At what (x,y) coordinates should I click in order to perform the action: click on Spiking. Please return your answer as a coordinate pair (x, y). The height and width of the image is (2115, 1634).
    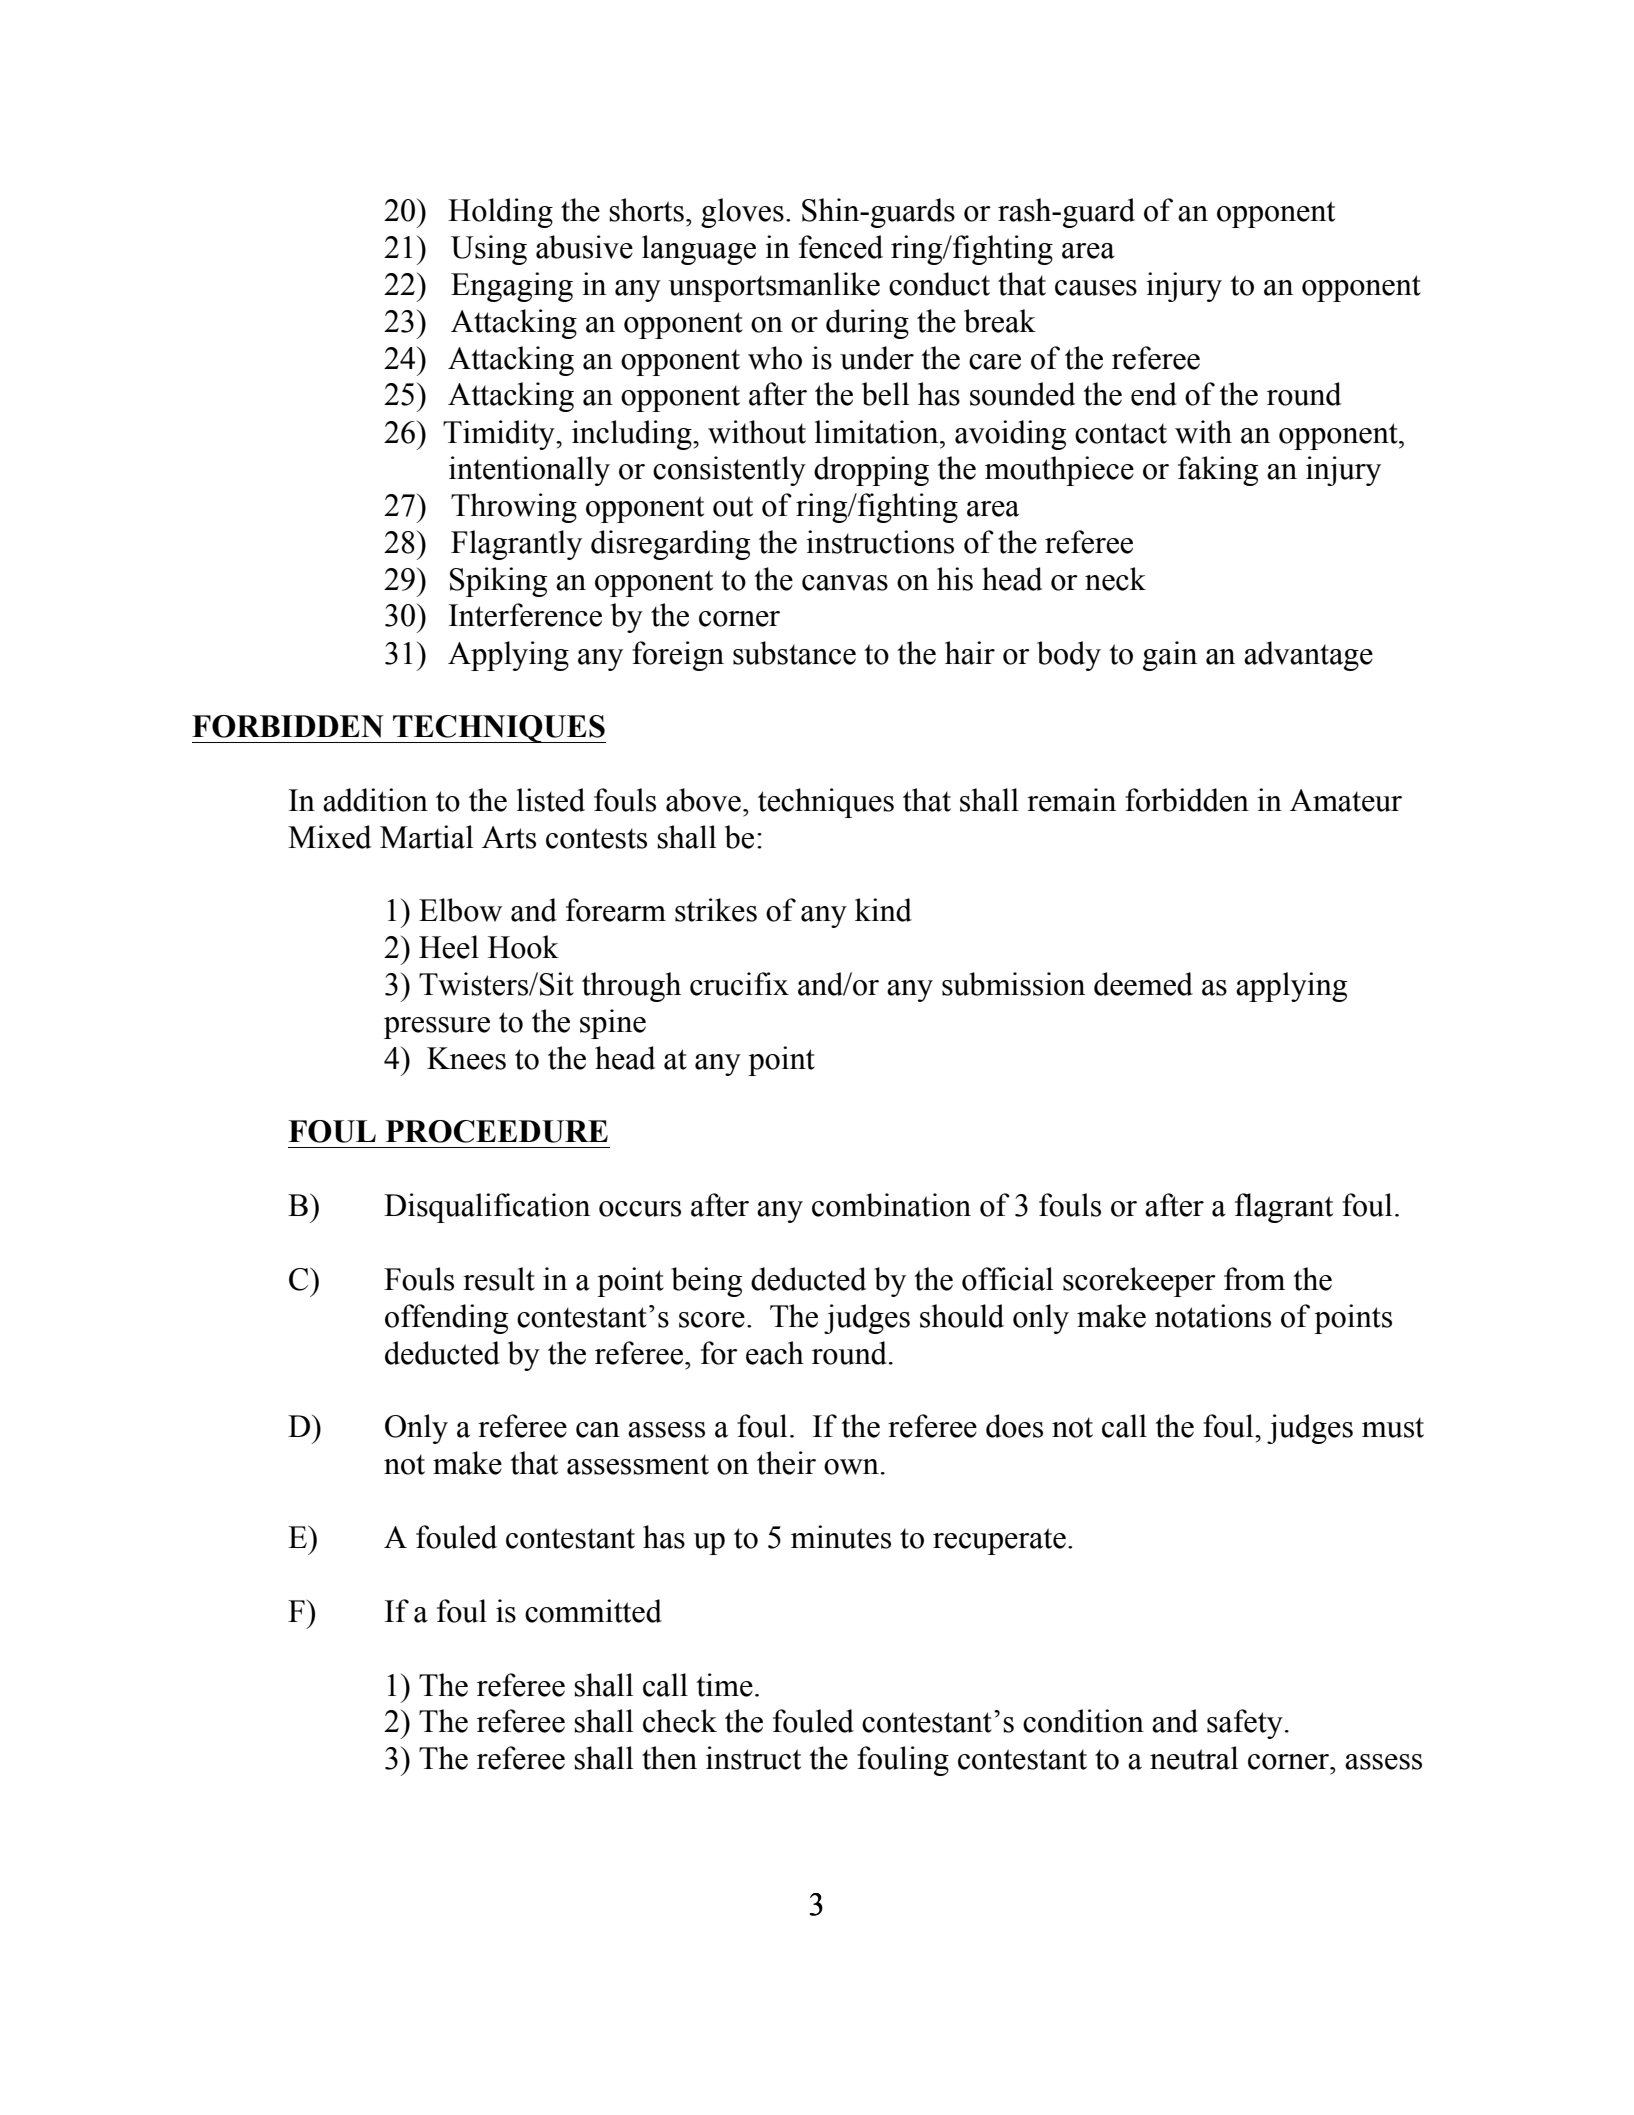
    Looking at the image, I should click on (498, 582).
